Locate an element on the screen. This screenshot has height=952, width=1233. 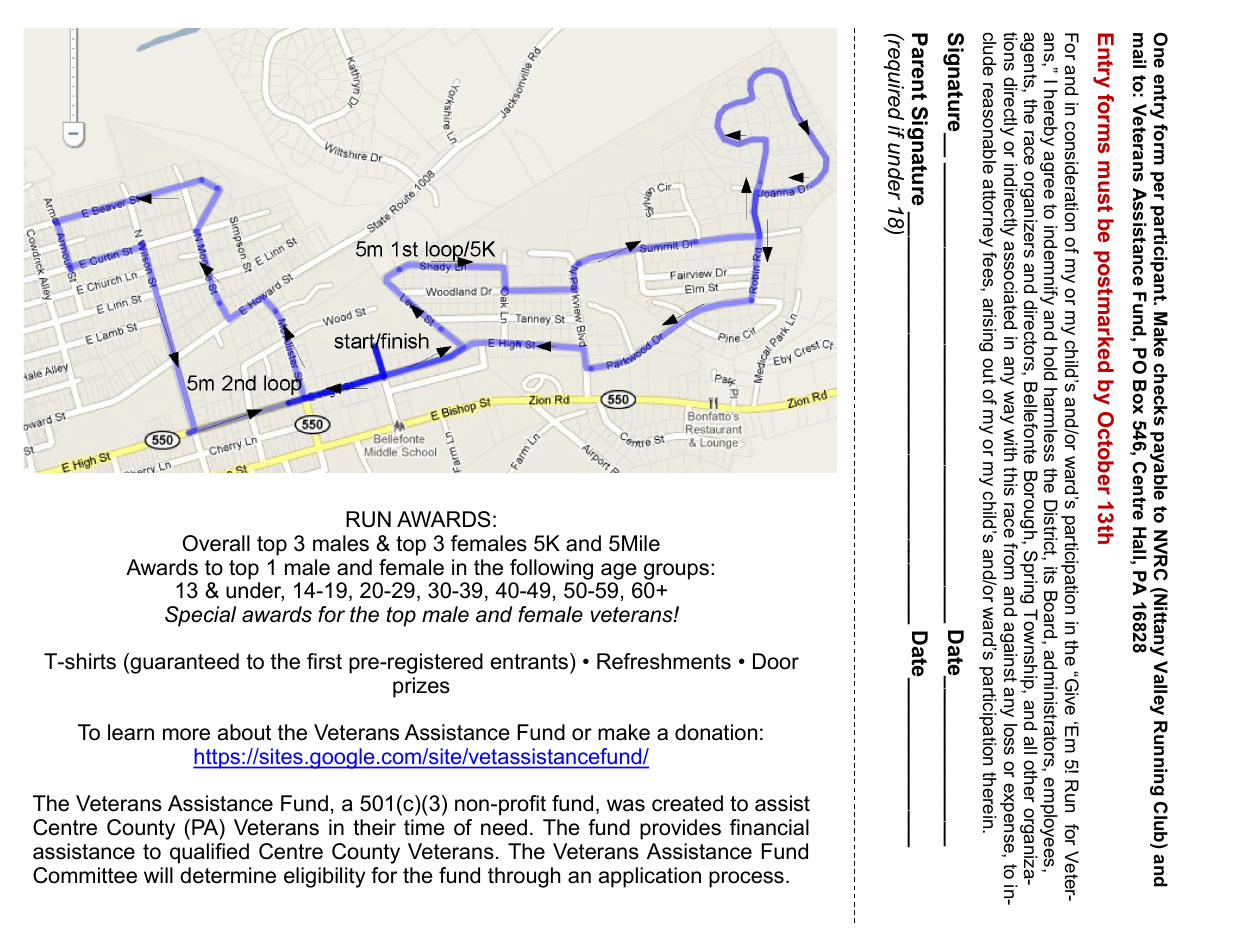
created is located at coordinates (687, 803).
